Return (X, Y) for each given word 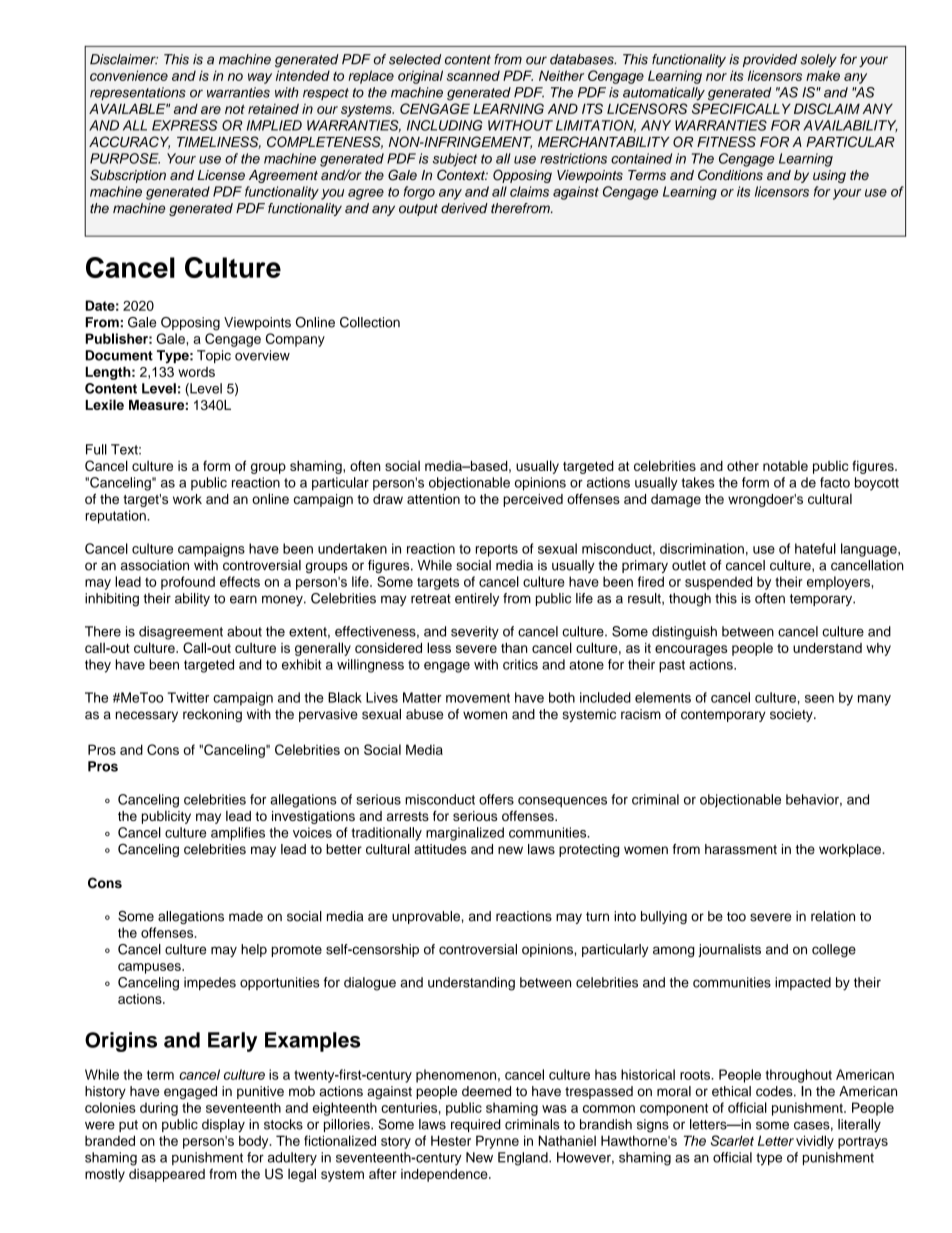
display (223, 1125)
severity (475, 633)
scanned (473, 75)
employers (839, 583)
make (823, 75)
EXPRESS (185, 125)
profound (188, 583)
